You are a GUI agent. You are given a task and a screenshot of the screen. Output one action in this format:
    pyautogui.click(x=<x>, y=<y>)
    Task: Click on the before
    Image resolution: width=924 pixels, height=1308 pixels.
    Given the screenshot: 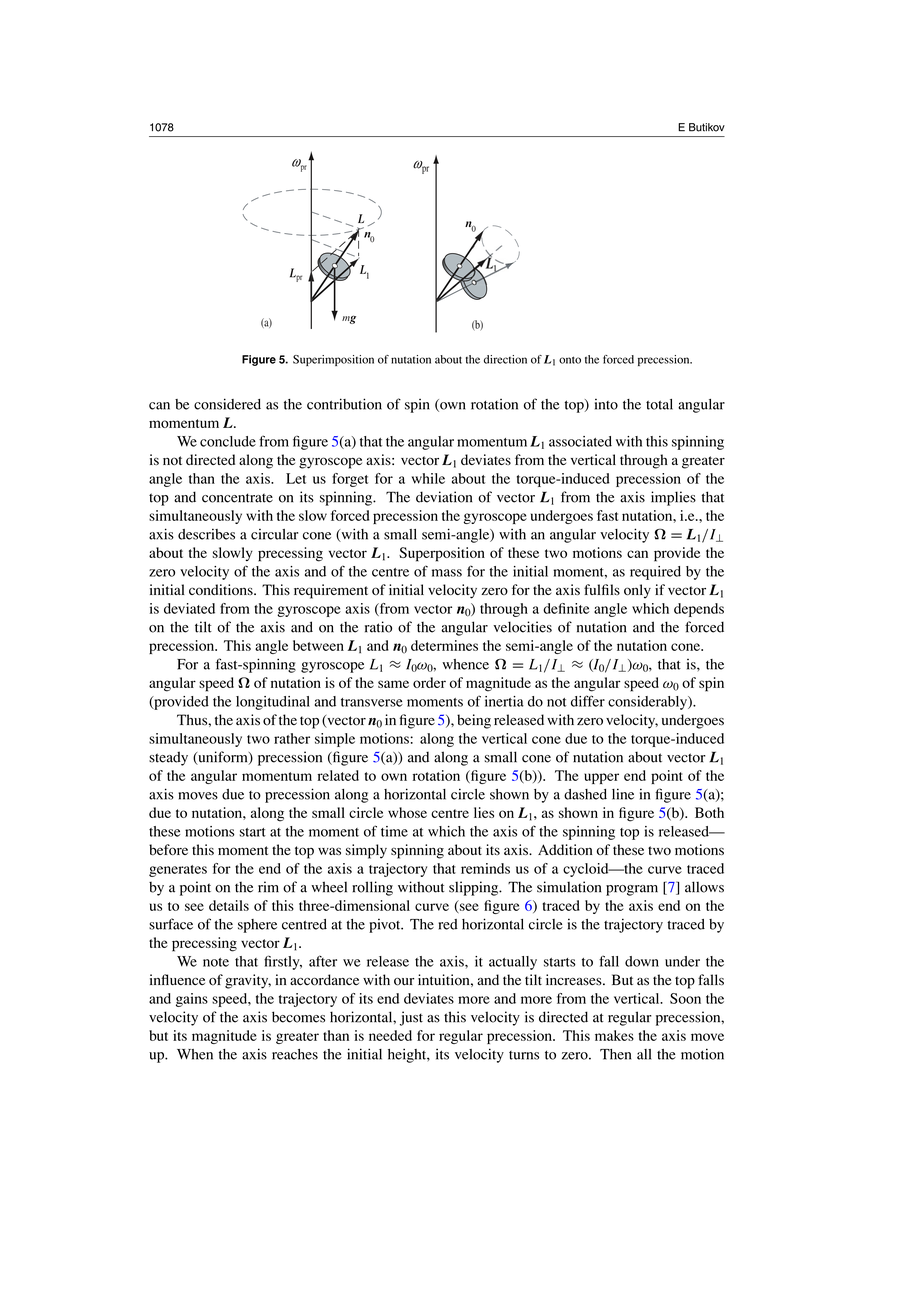 What is the action you would take?
    pyautogui.click(x=168, y=849)
